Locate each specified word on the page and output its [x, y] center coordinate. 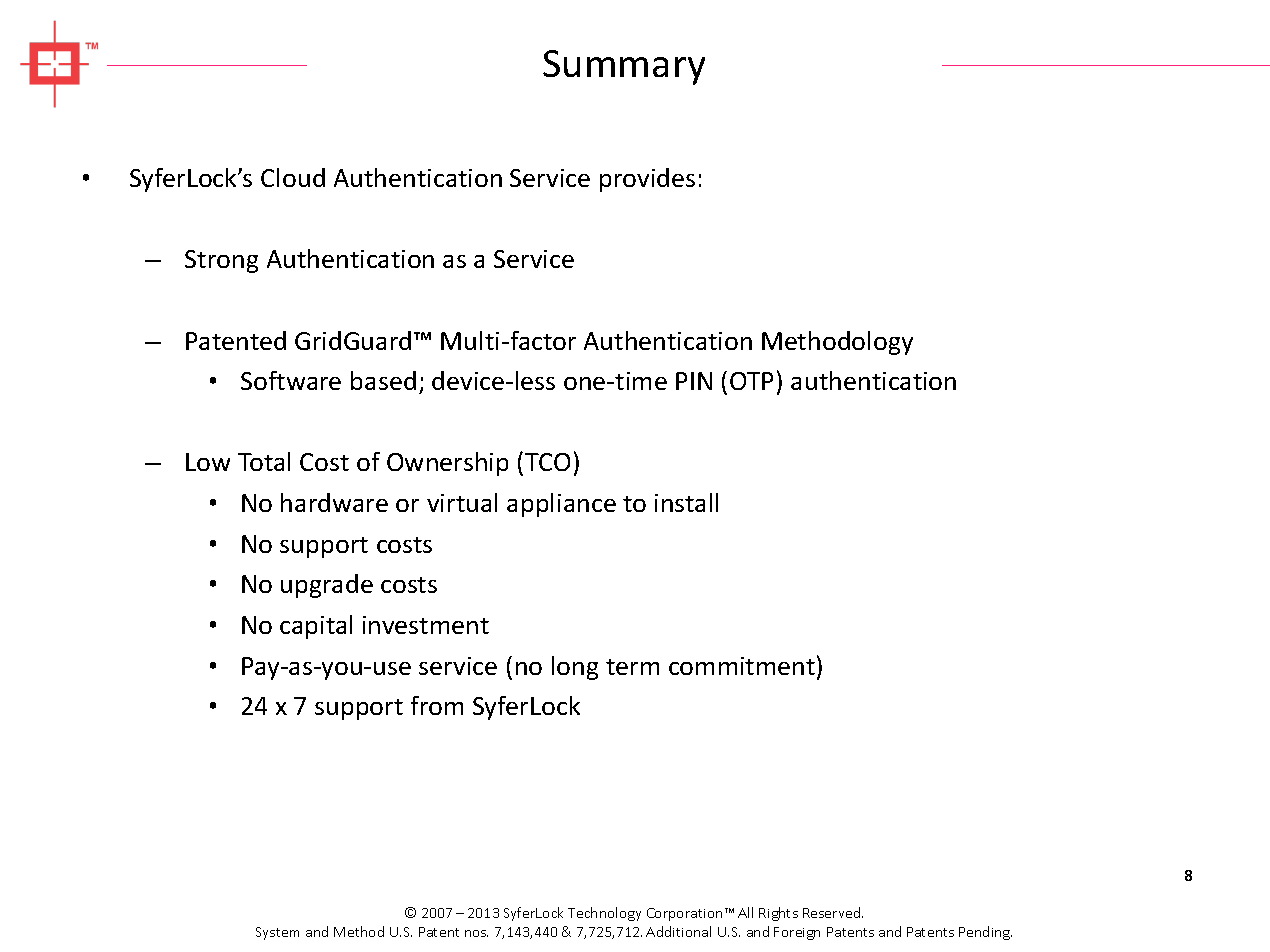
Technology [604, 914]
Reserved [833, 912]
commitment [742, 666]
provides [647, 180]
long [575, 668]
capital [316, 627]
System [277, 933]
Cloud [293, 177]
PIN [694, 381]
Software [291, 380]
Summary [624, 67]
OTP [751, 381]
